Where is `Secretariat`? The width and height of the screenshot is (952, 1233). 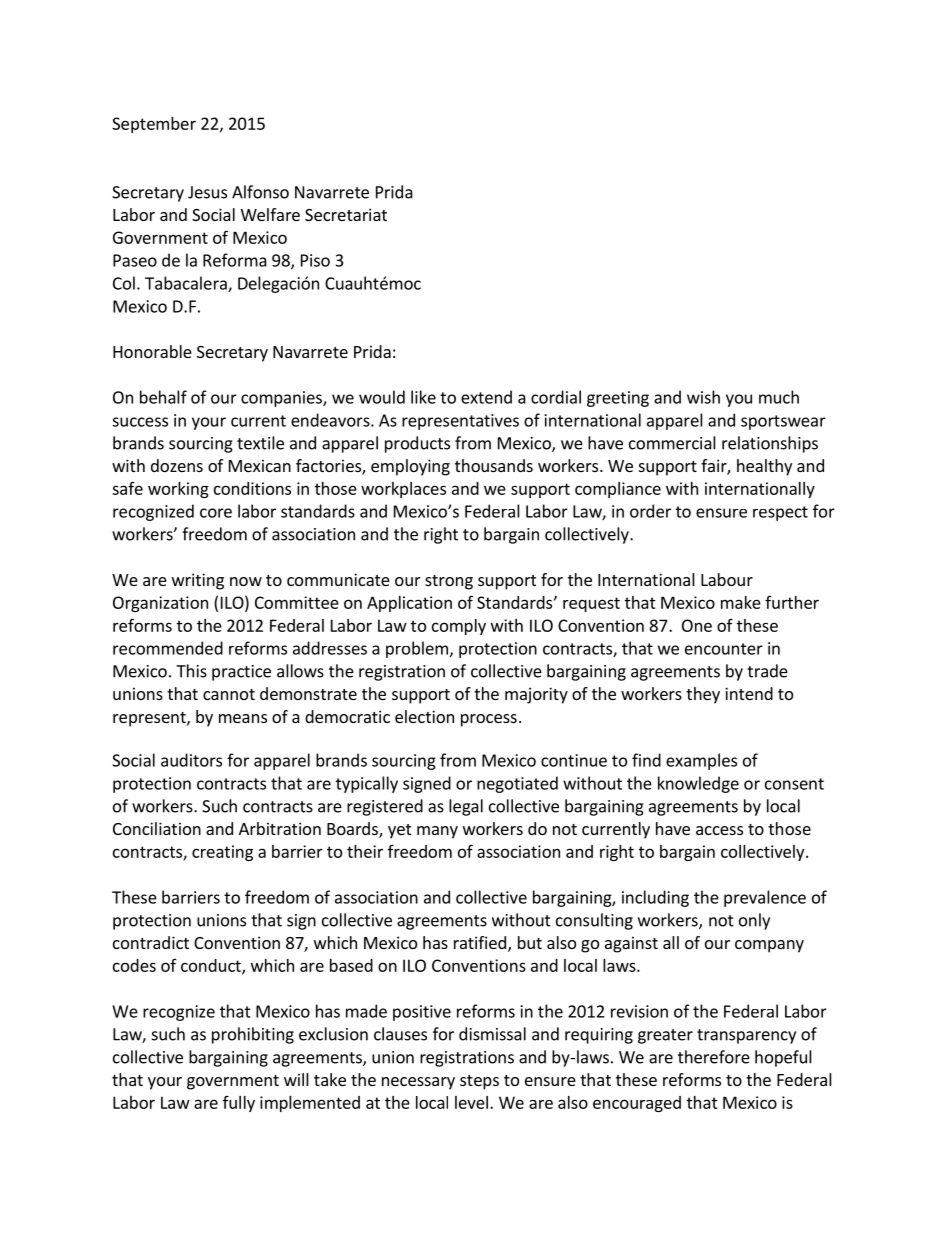
Secretariat is located at coordinates (346, 214).
